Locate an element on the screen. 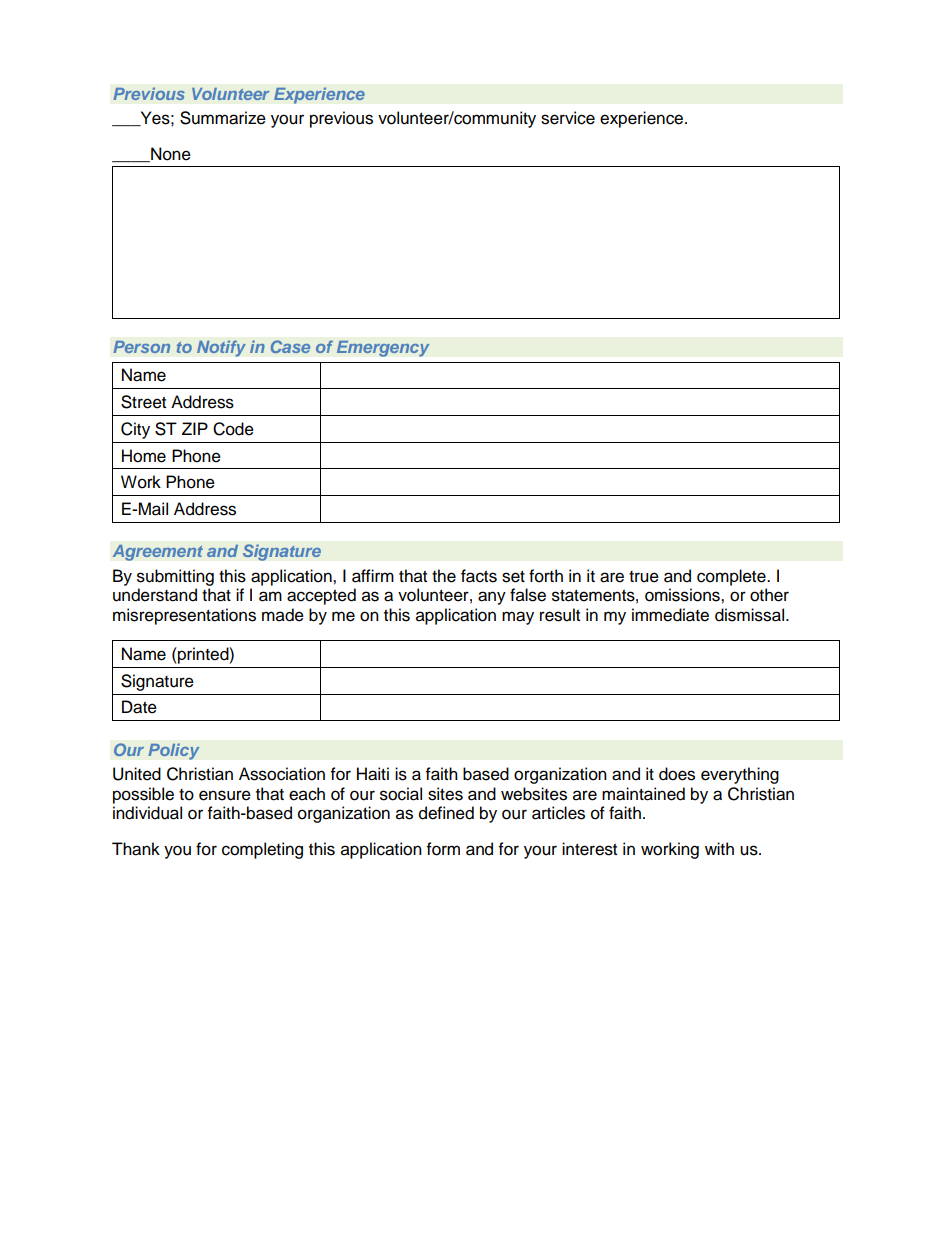 This screenshot has height=1233, width=952. any is located at coordinates (492, 598).
